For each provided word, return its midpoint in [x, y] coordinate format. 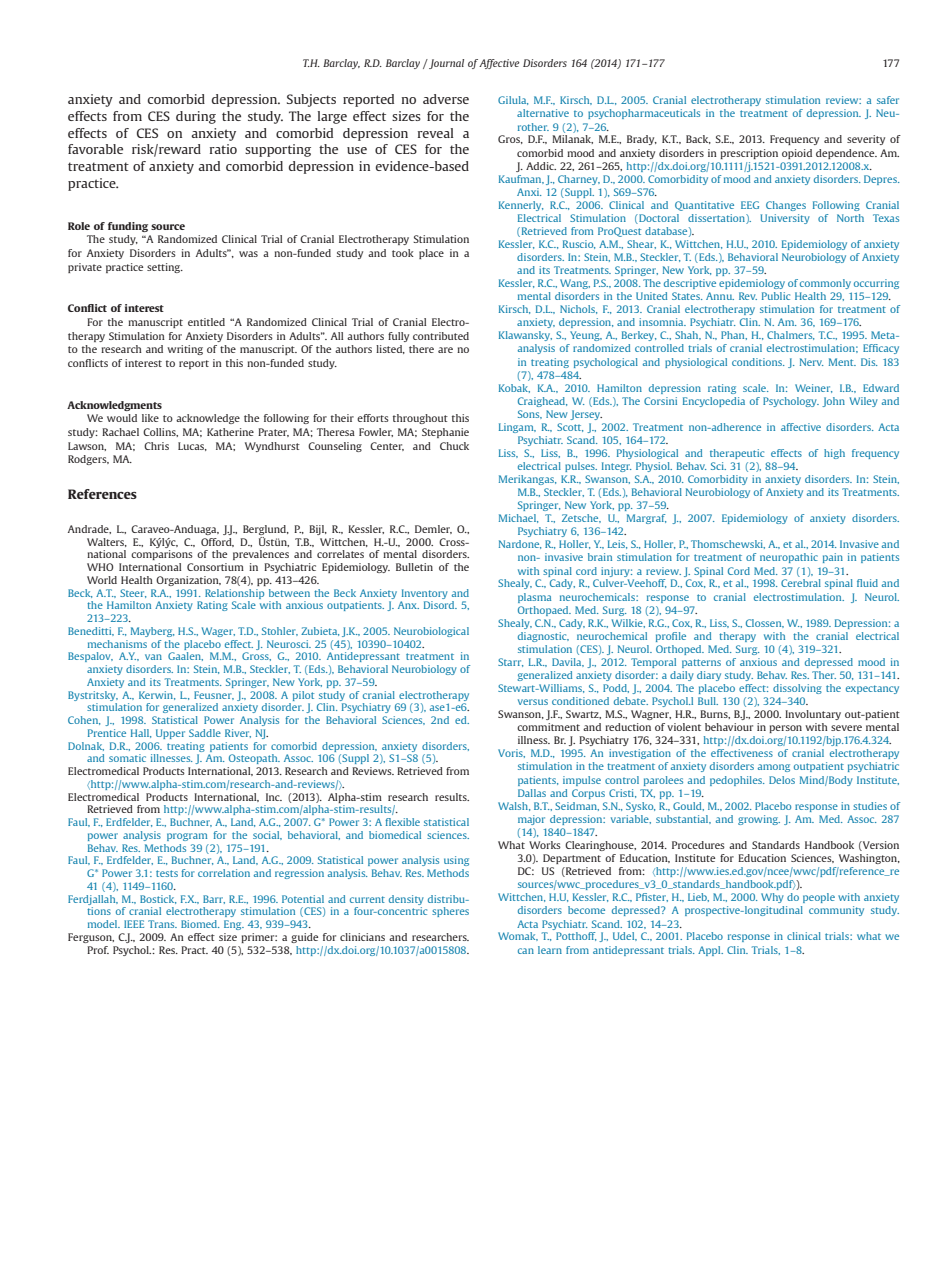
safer [888, 100]
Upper [170, 734]
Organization [188, 581]
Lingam [517, 428]
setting [165, 268]
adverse [446, 99]
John [833, 402]
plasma [534, 598]
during [196, 117]
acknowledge [208, 419]
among [774, 768]
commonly [825, 284]
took [403, 253]
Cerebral [801, 583]
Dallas [532, 793]
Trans [162, 924]
